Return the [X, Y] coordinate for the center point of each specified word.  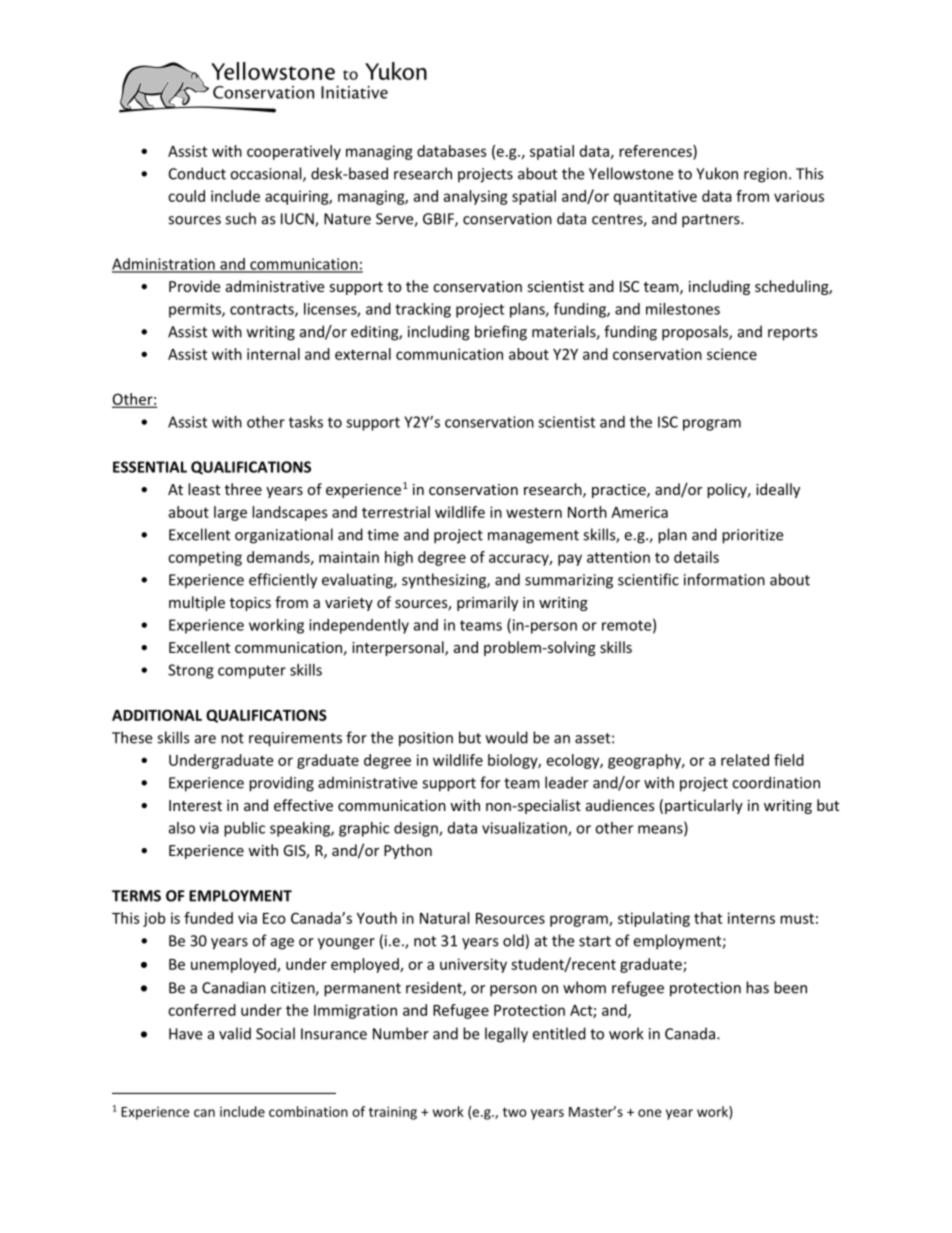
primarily [487, 603]
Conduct [197, 173]
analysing [475, 197]
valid [235, 1033]
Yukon [717, 173]
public [244, 829]
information [724, 579]
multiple [197, 603]
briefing [501, 333]
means [661, 830]
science [732, 354]
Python [408, 851]
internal [273, 354]
